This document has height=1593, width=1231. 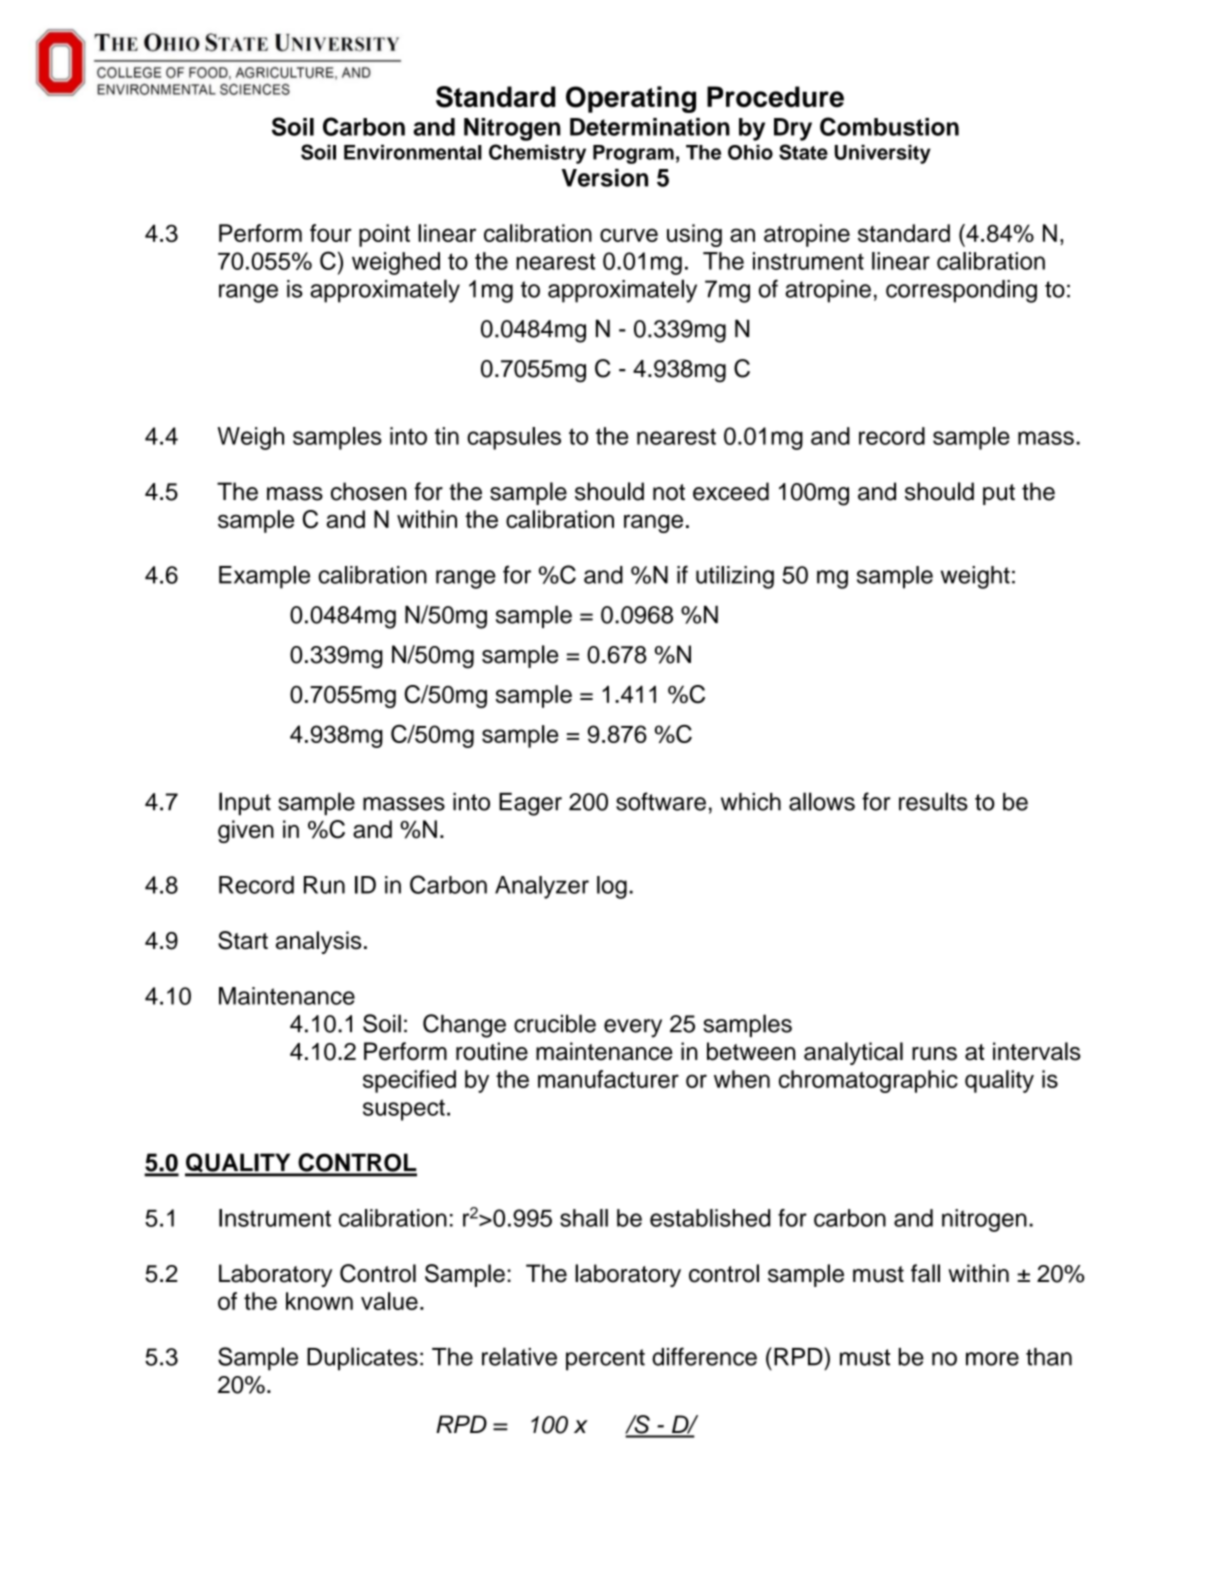 What do you see at coordinates (661, 801) in the document?
I see `software` at bounding box center [661, 801].
